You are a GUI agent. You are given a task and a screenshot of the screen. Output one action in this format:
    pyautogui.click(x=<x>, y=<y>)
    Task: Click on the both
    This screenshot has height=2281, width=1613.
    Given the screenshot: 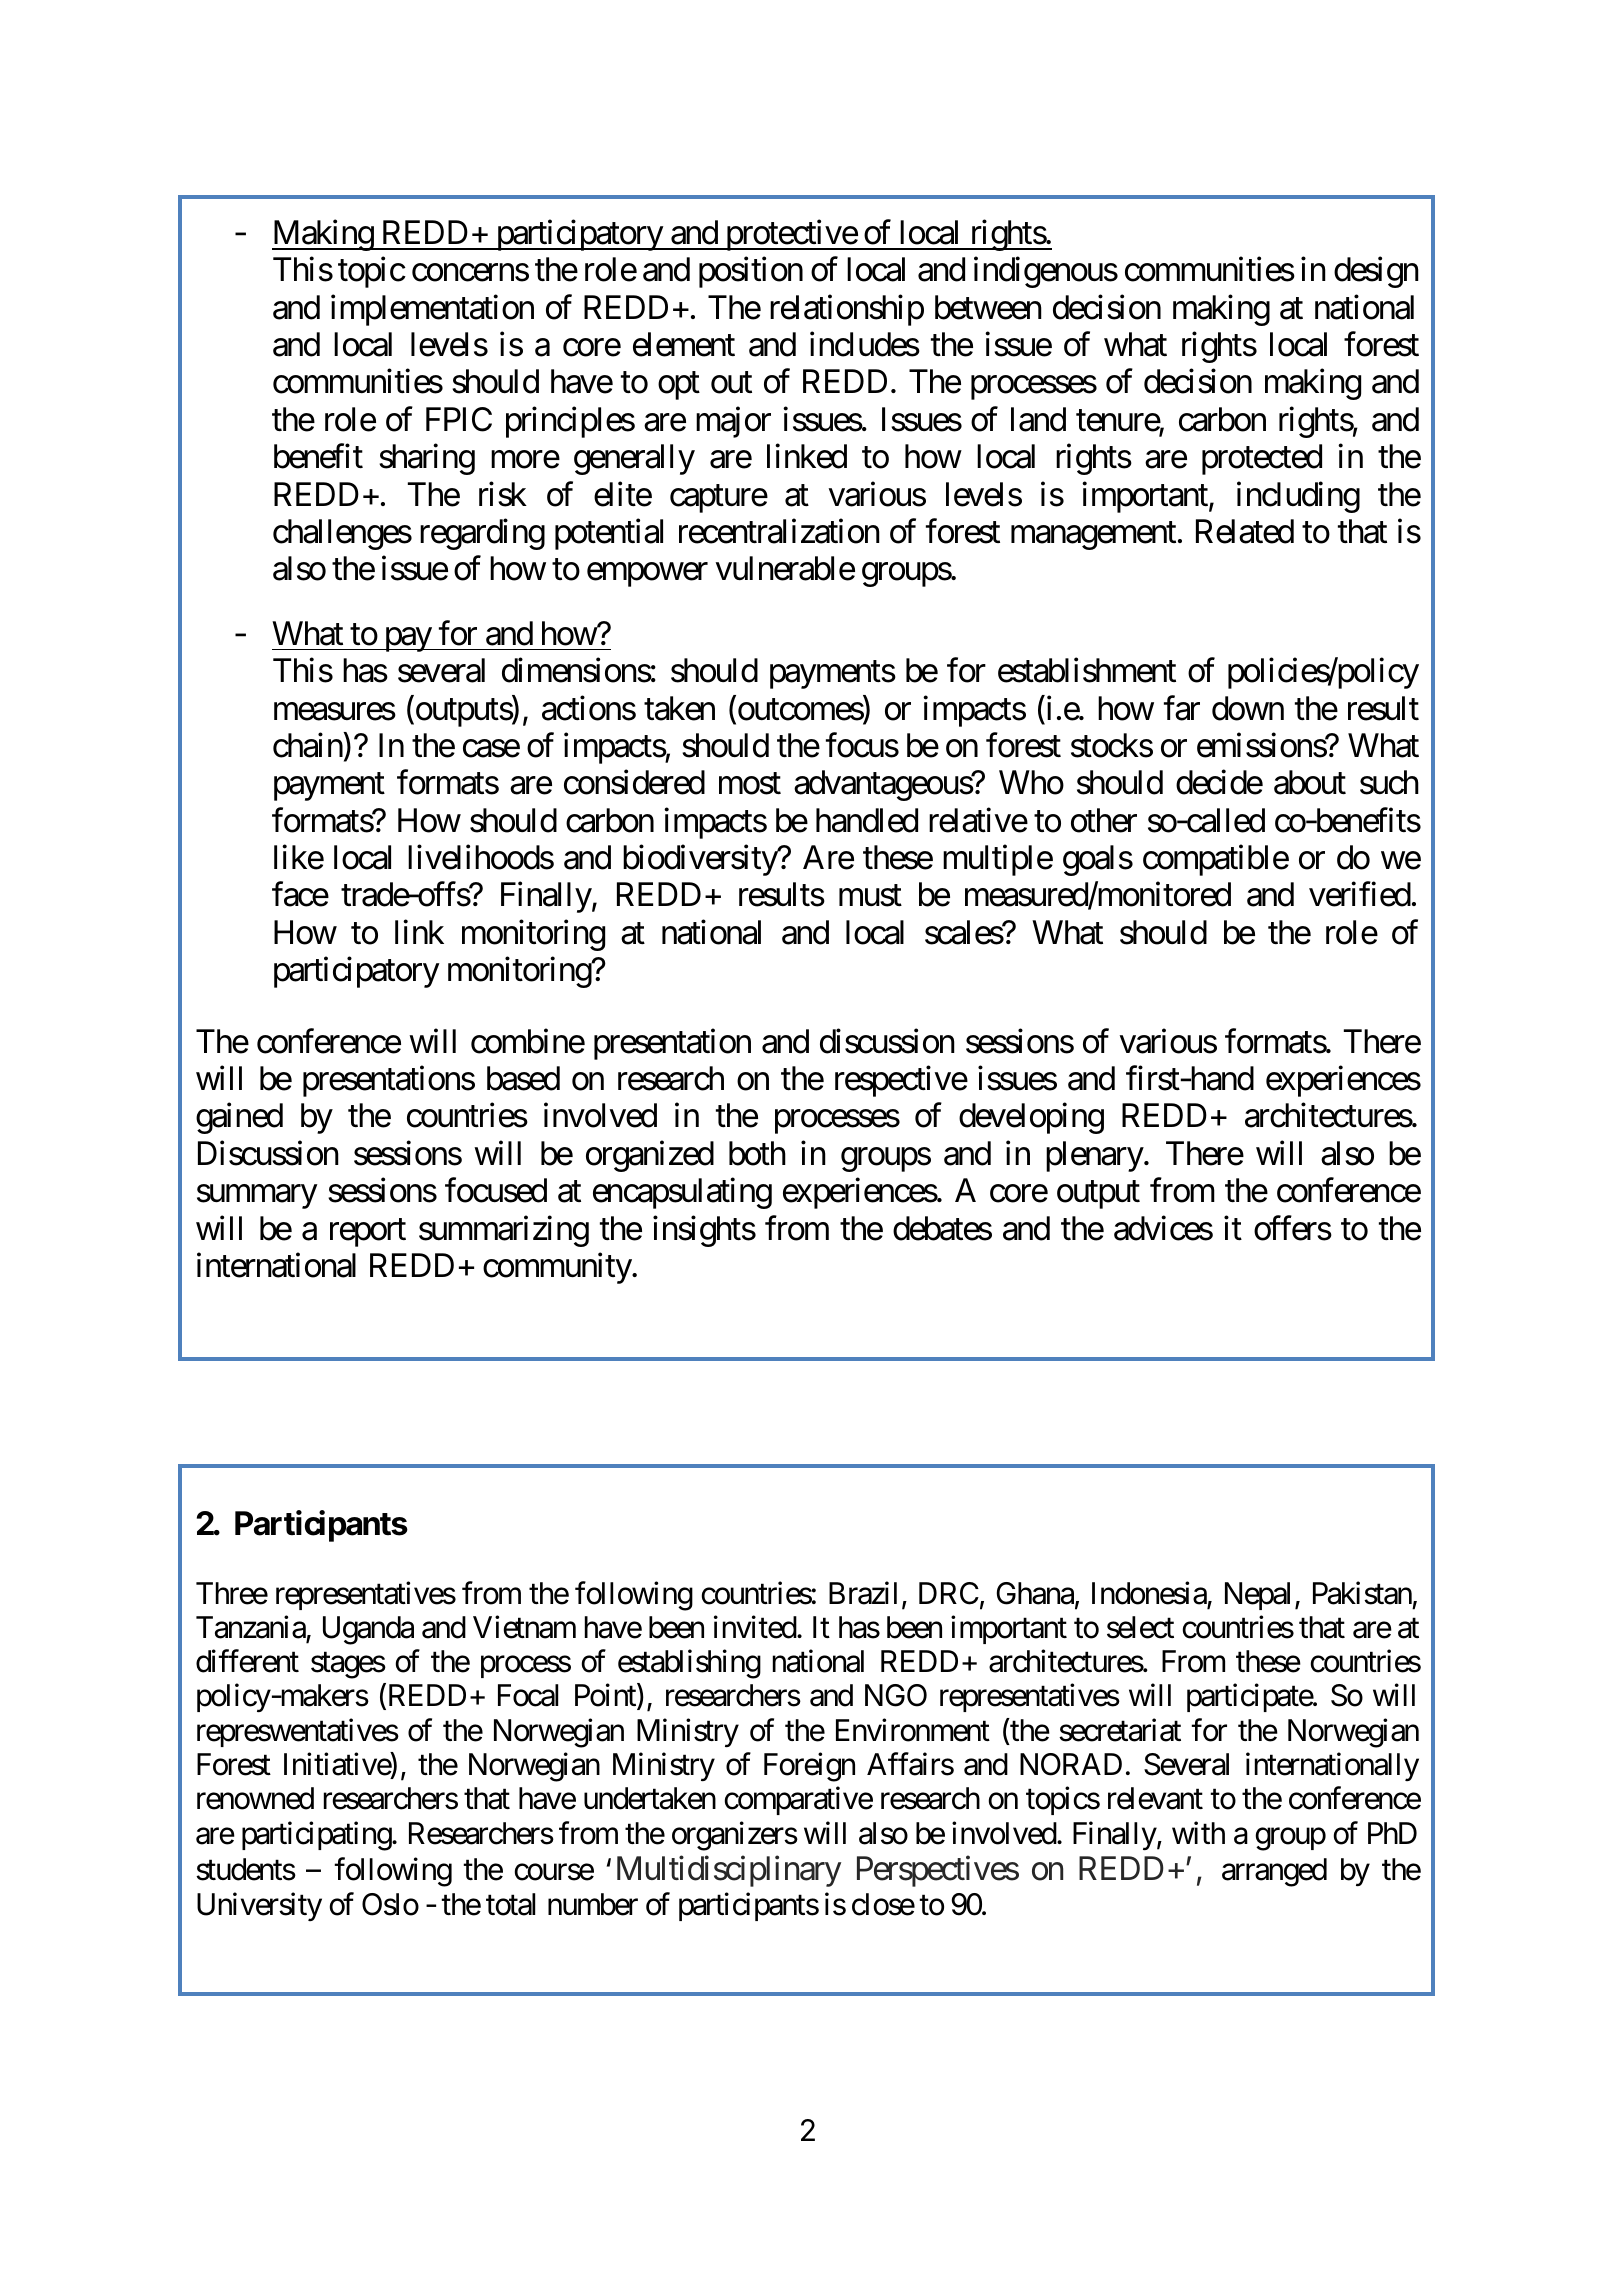 What is the action you would take?
    pyautogui.click(x=757, y=1153)
